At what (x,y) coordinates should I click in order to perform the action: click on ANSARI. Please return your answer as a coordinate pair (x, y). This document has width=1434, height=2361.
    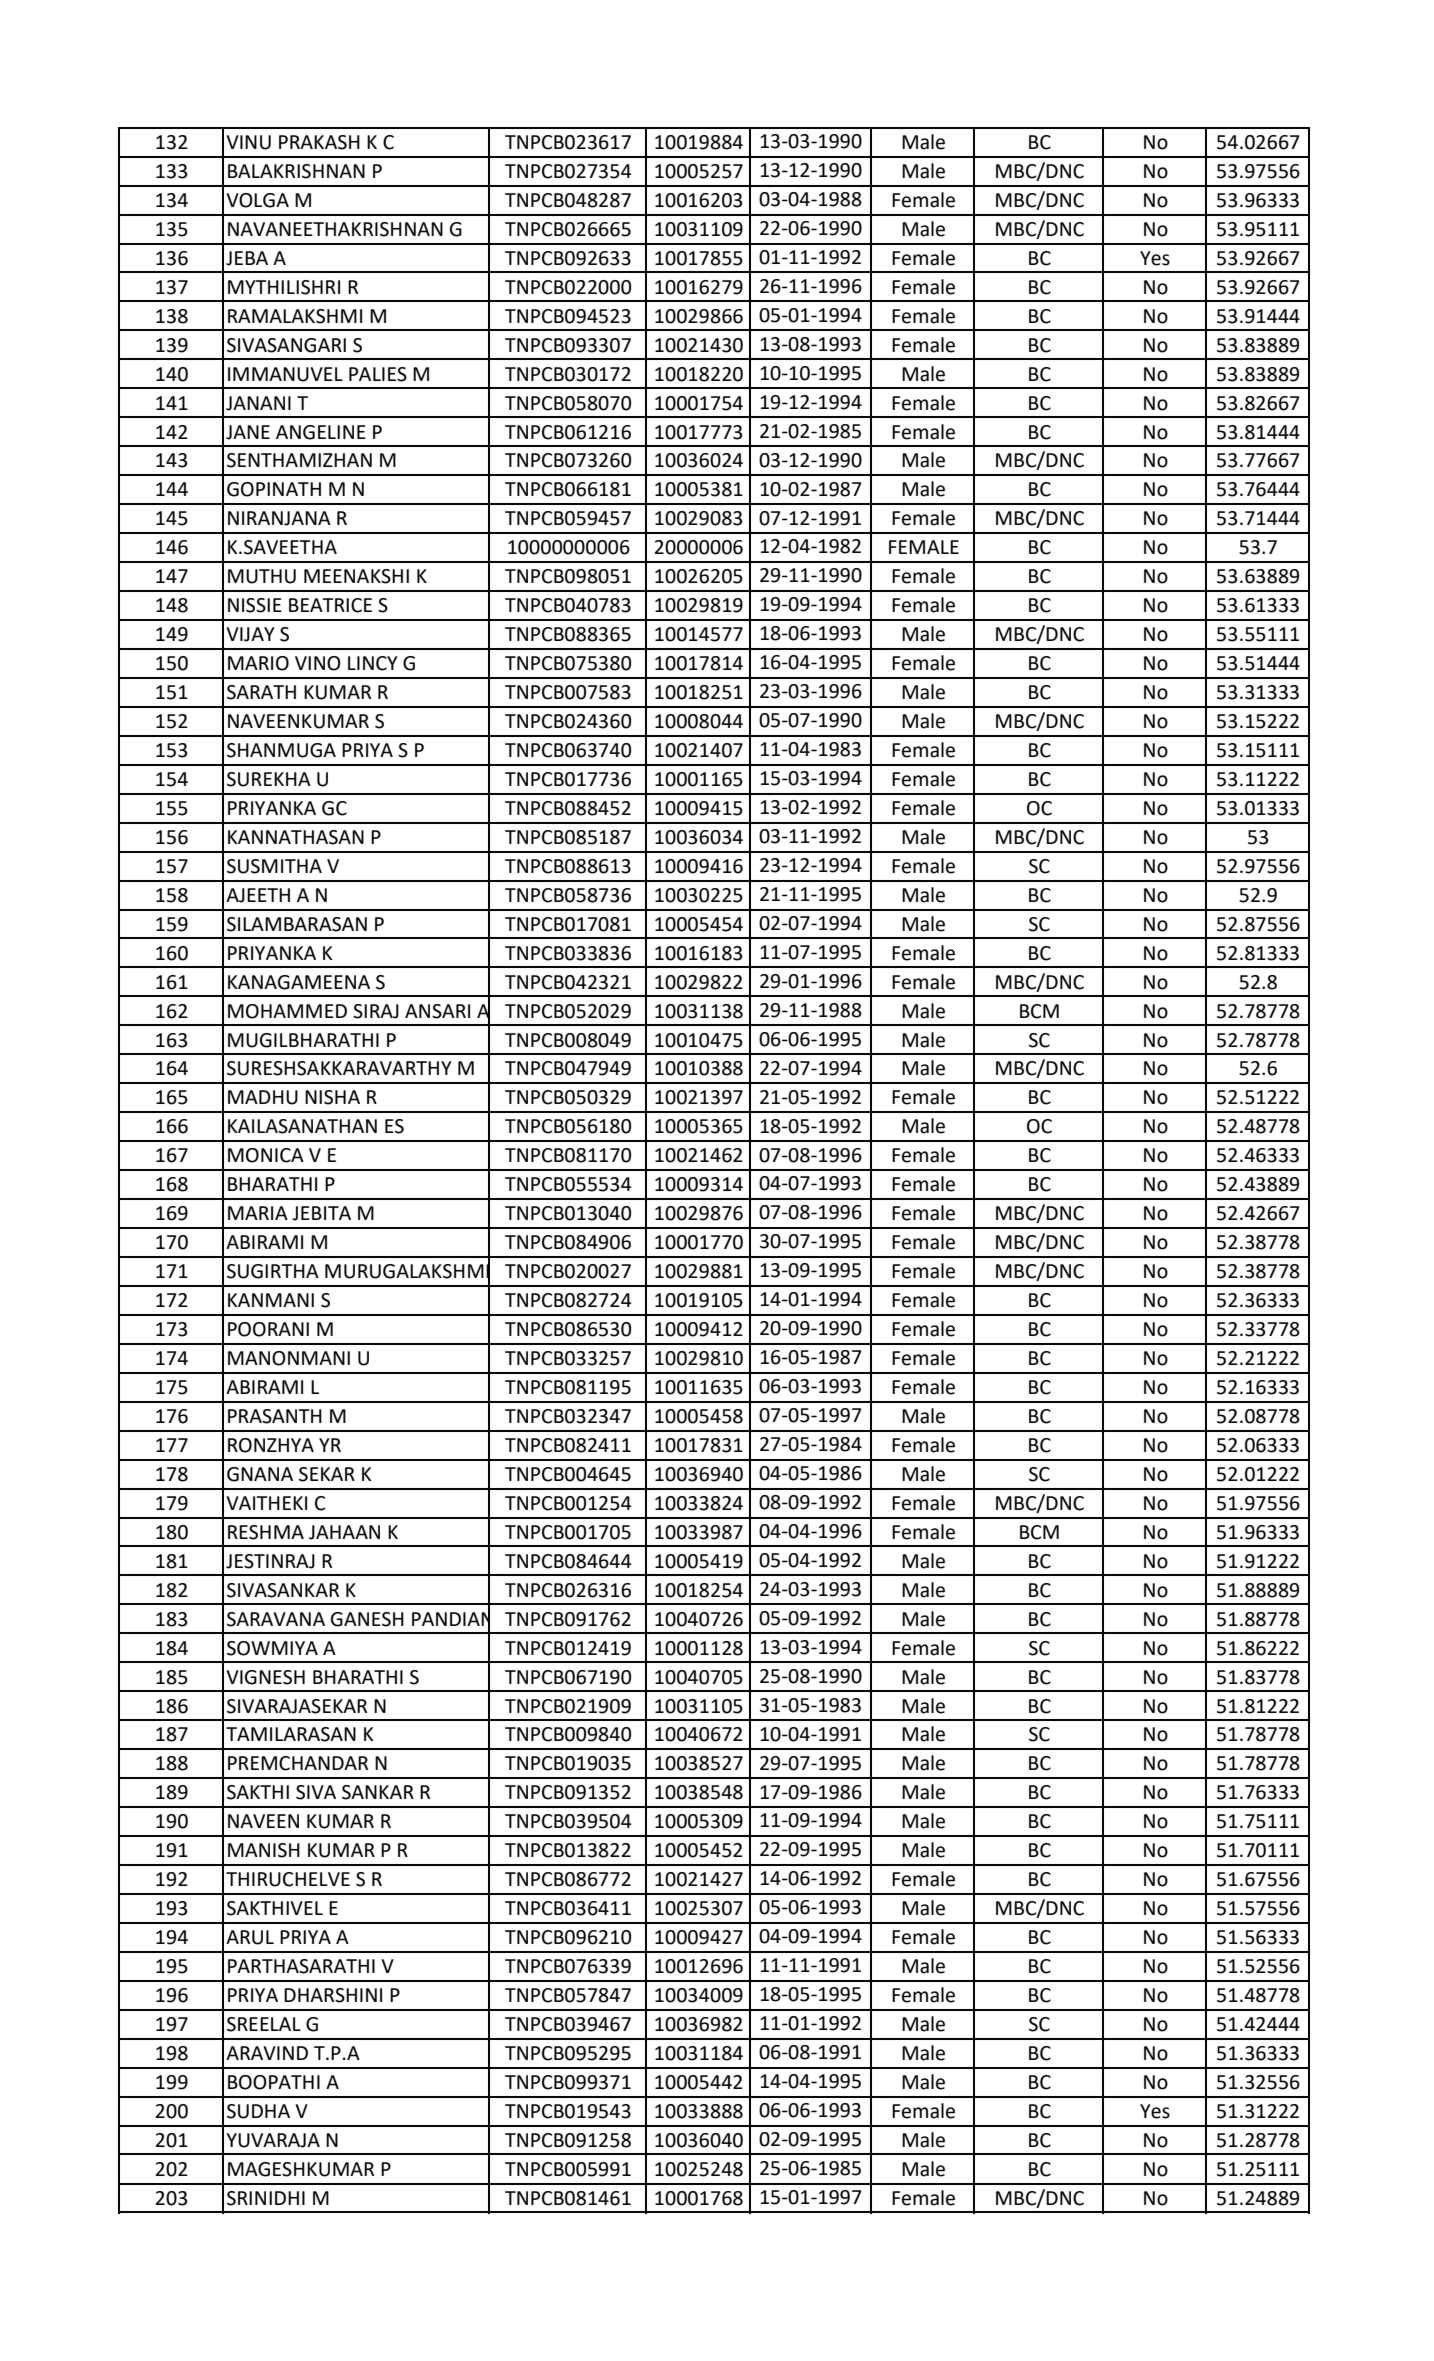
    Looking at the image, I should click on (437, 1011).
